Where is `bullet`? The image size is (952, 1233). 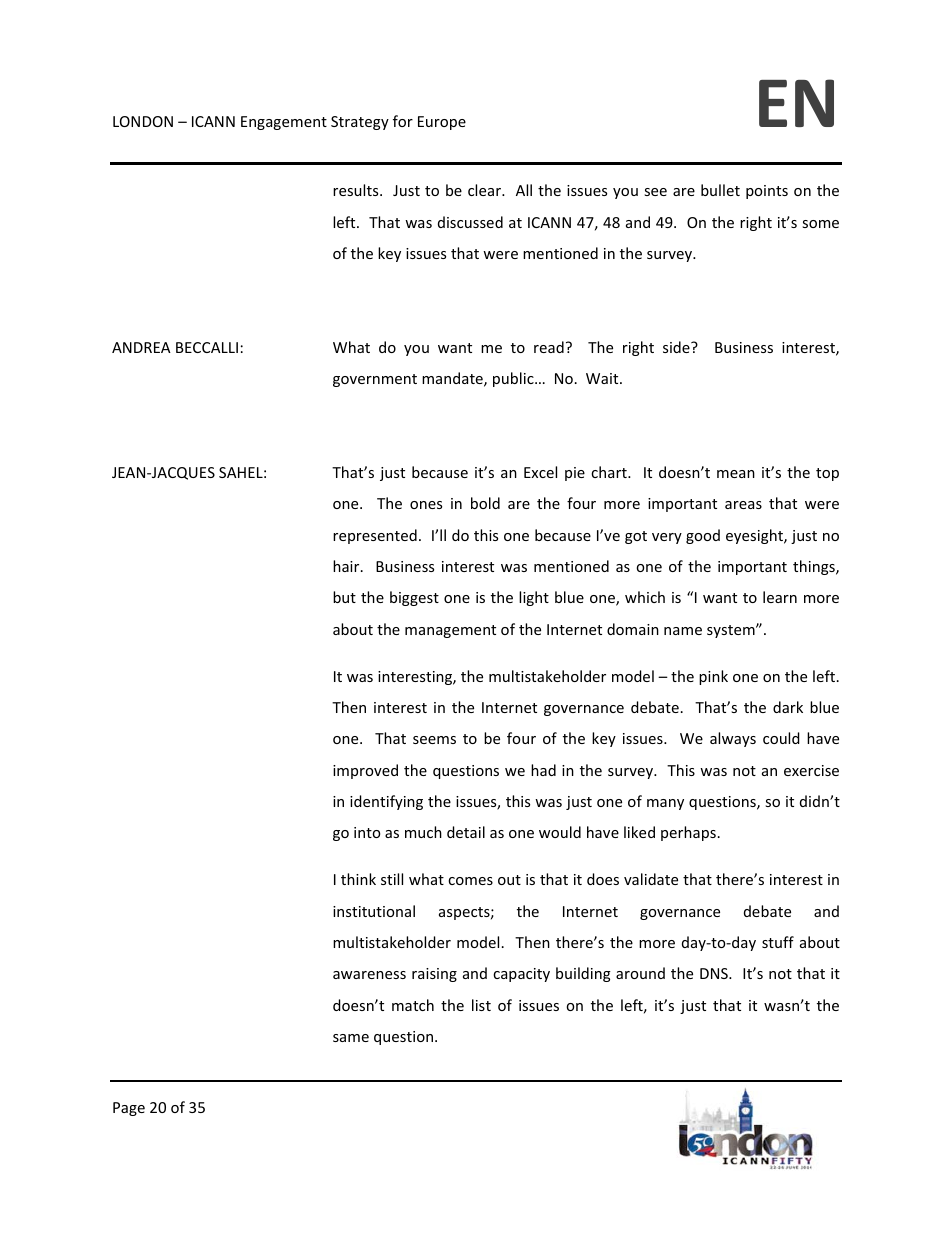 bullet is located at coordinates (720, 190).
